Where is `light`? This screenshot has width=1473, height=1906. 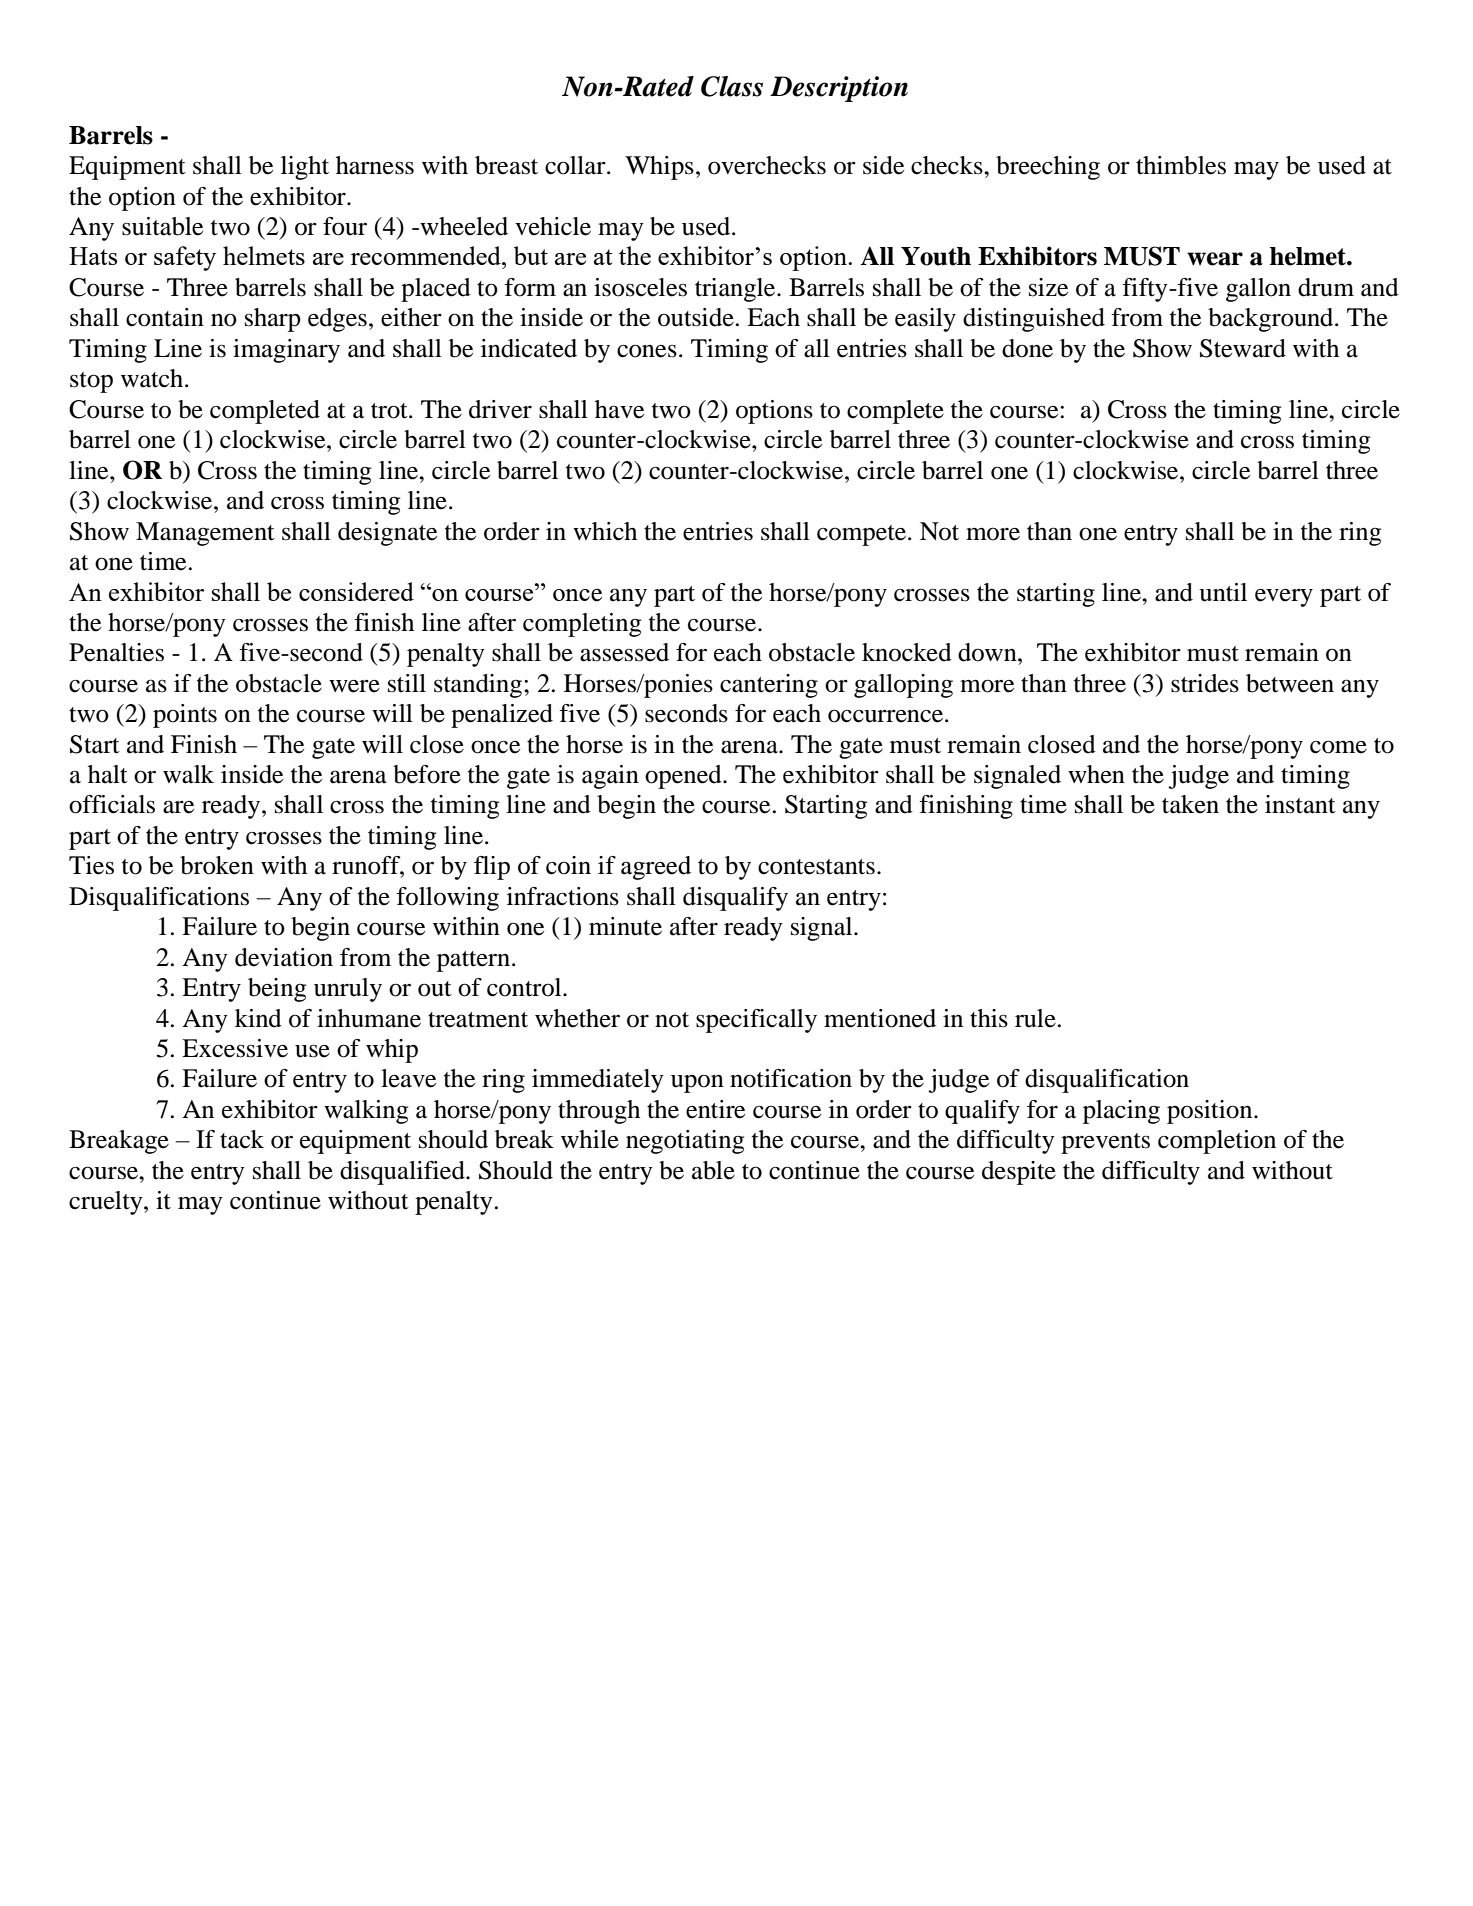 light is located at coordinates (305, 168).
